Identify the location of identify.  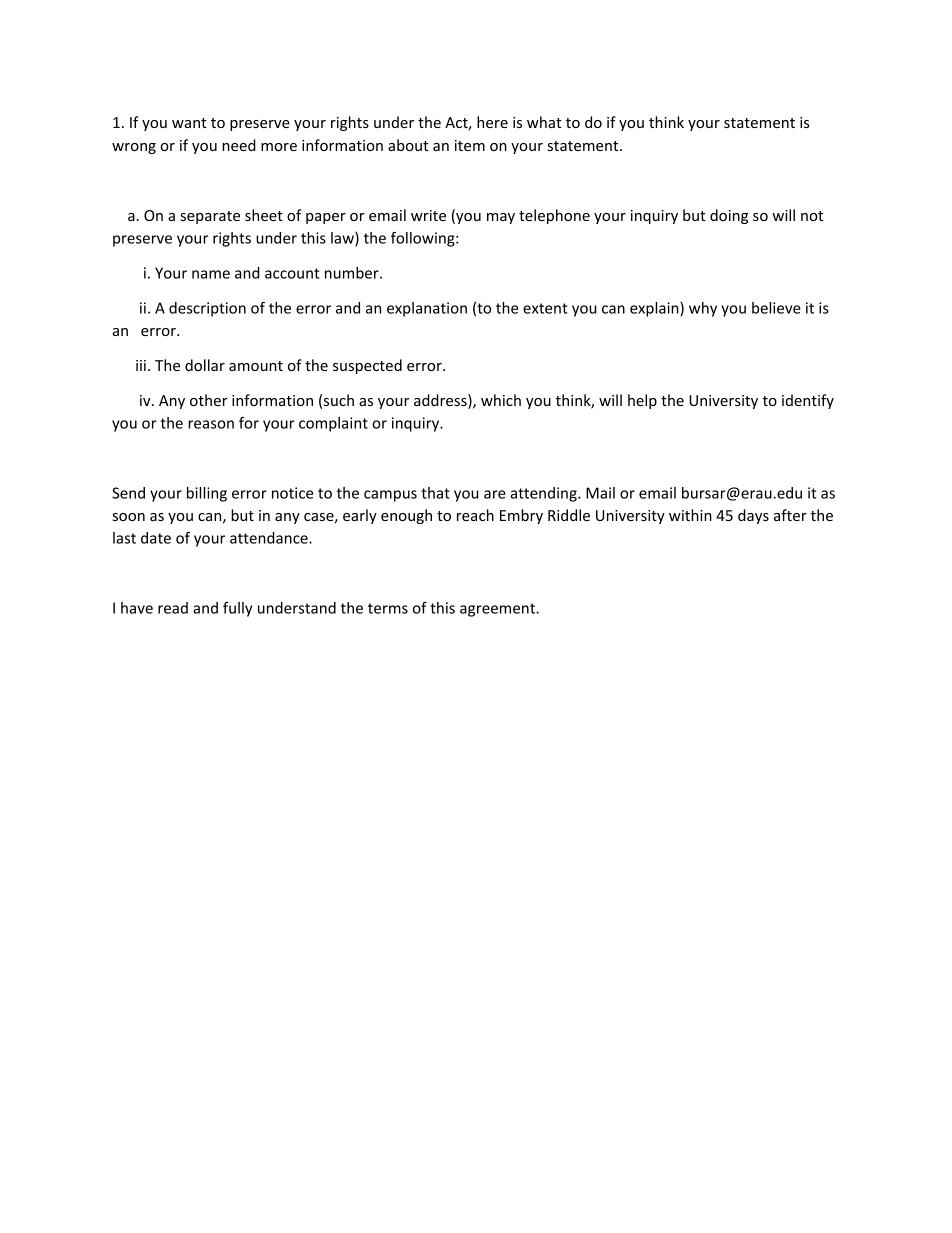
(808, 401).
